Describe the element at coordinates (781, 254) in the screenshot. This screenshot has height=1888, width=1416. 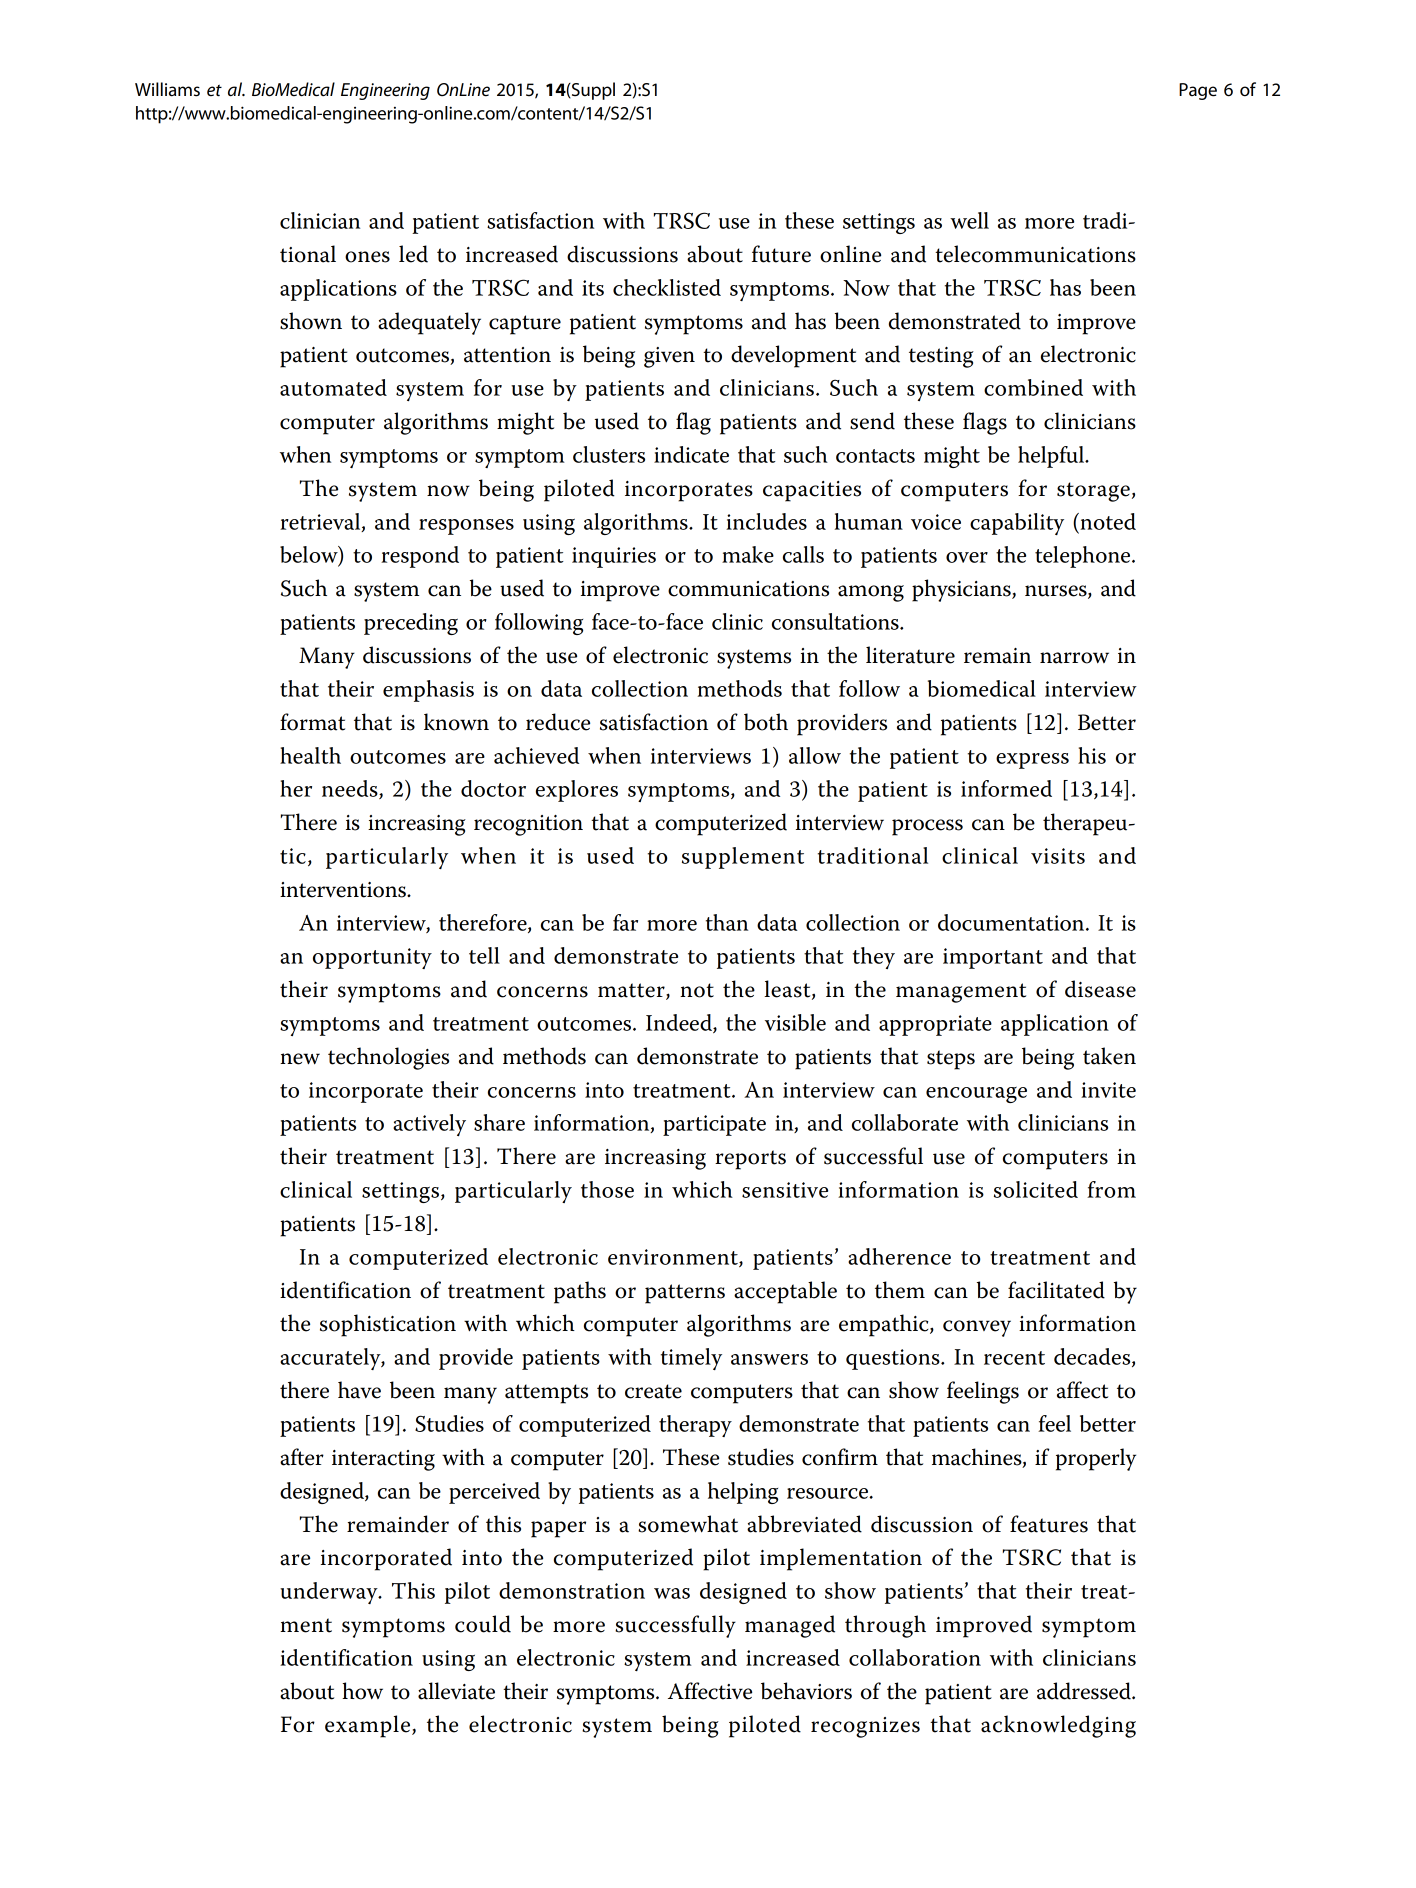
I see `future` at that location.
